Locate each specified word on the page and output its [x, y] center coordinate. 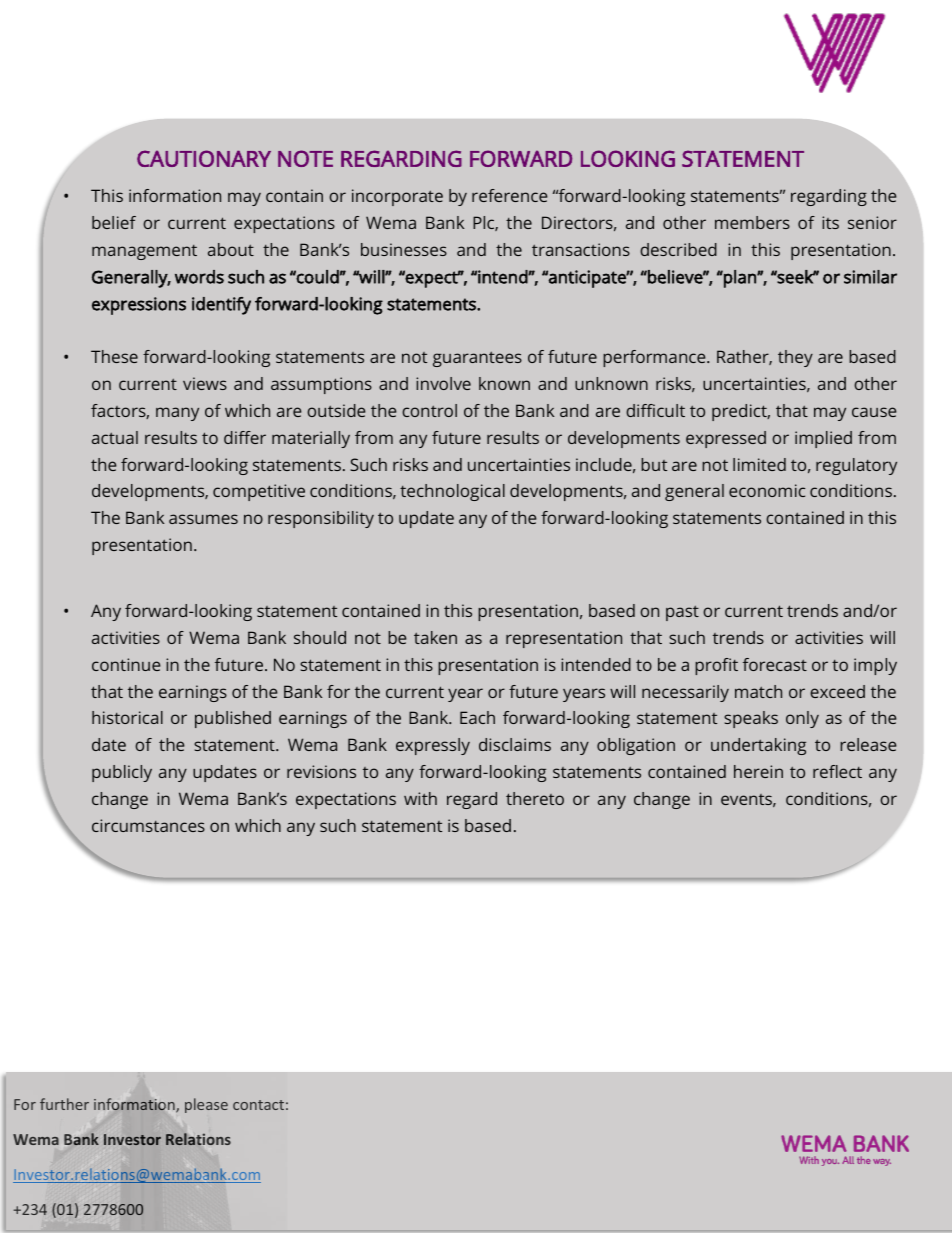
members [752, 222]
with [420, 798]
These [114, 356]
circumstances [148, 825]
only [802, 719]
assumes [203, 519]
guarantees [477, 359]
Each [477, 717]
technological [452, 492]
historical [127, 717]
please [206, 1105]
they [795, 358]
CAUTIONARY [204, 158]
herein [758, 771]
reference [509, 195]
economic [767, 490]
